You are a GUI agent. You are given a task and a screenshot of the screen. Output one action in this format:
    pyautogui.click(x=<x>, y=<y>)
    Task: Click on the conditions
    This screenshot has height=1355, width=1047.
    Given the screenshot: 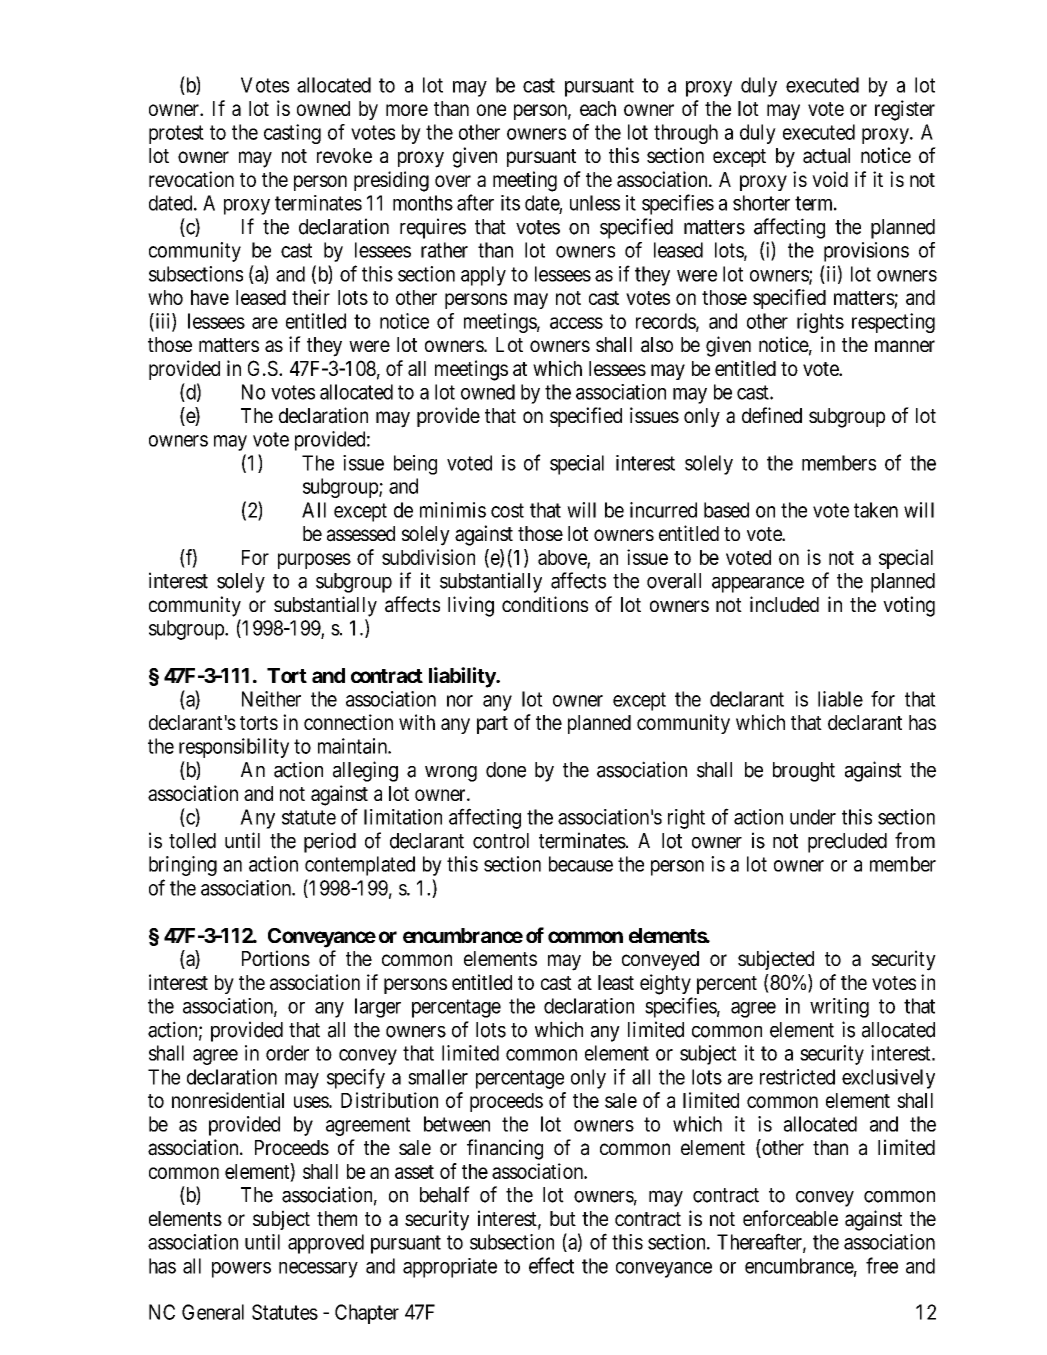 What is the action you would take?
    pyautogui.click(x=545, y=604)
